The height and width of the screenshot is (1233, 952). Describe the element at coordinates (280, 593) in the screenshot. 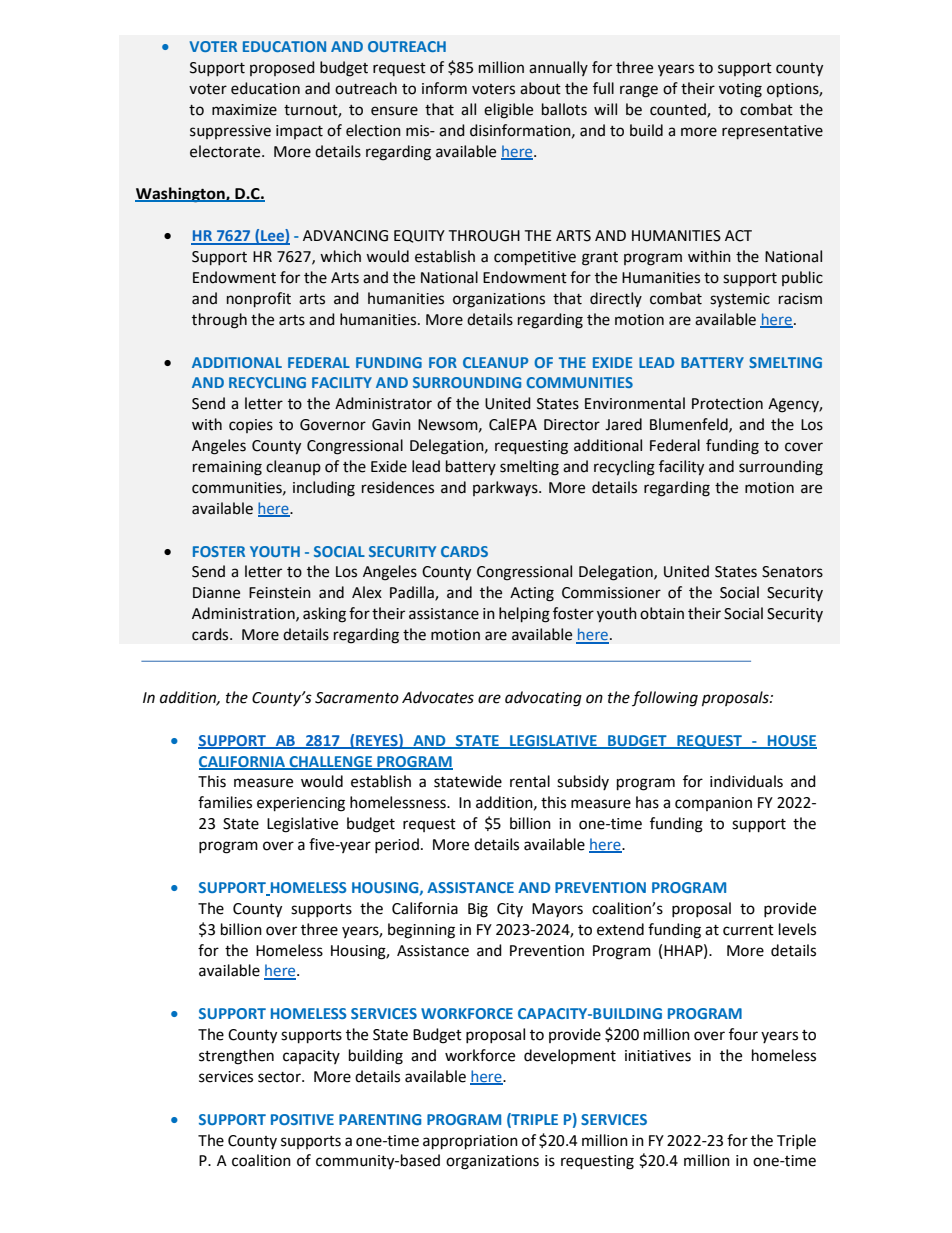

I see `Feinstein` at that location.
